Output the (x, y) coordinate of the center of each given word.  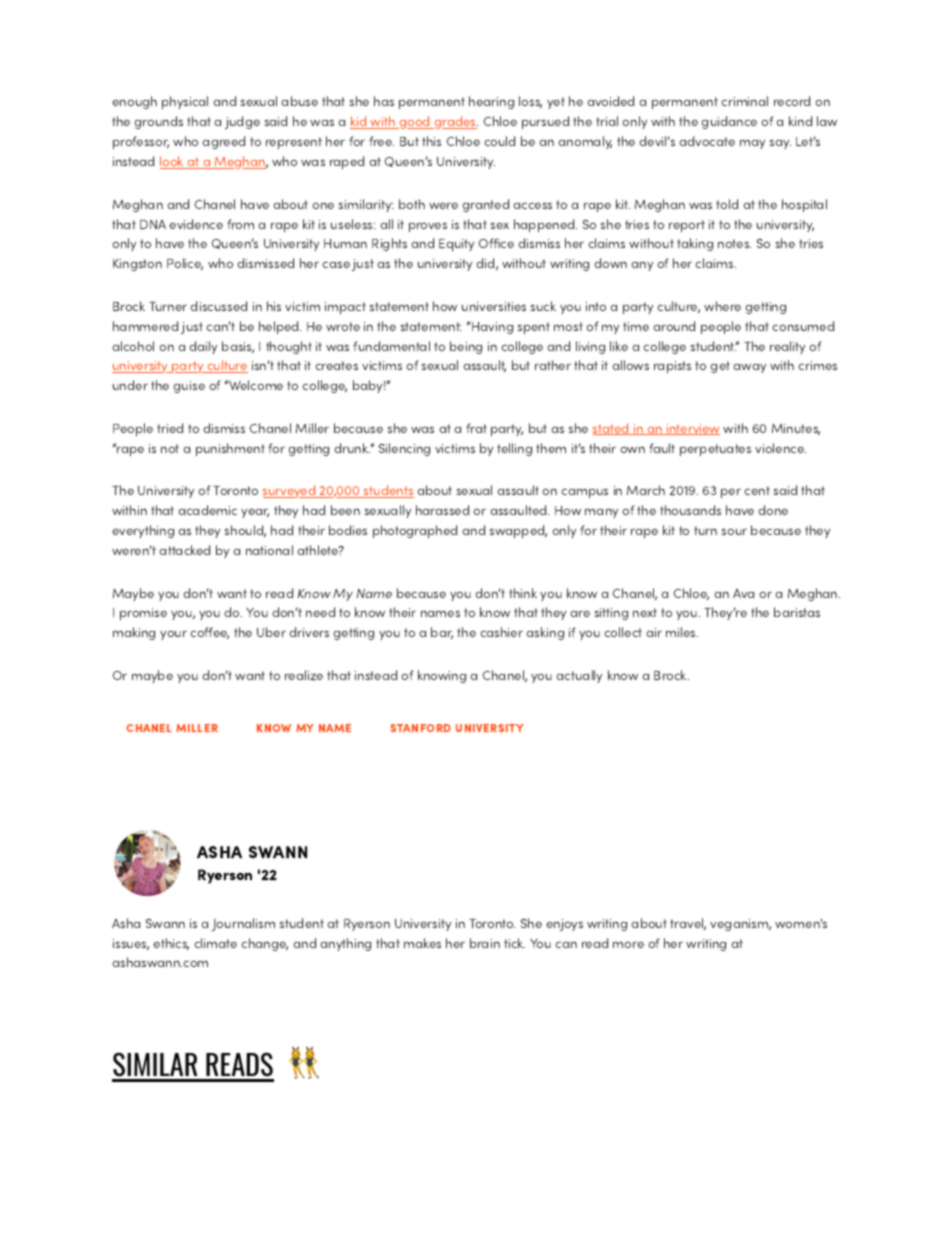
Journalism (243, 924)
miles (682, 632)
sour (734, 531)
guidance (729, 122)
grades (455, 122)
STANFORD (420, 728)
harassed (442, 510)
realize (304, 675)
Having (491, 327)
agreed (223, 142)
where (722, 306)
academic (207, 510)
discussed (218, 306)
